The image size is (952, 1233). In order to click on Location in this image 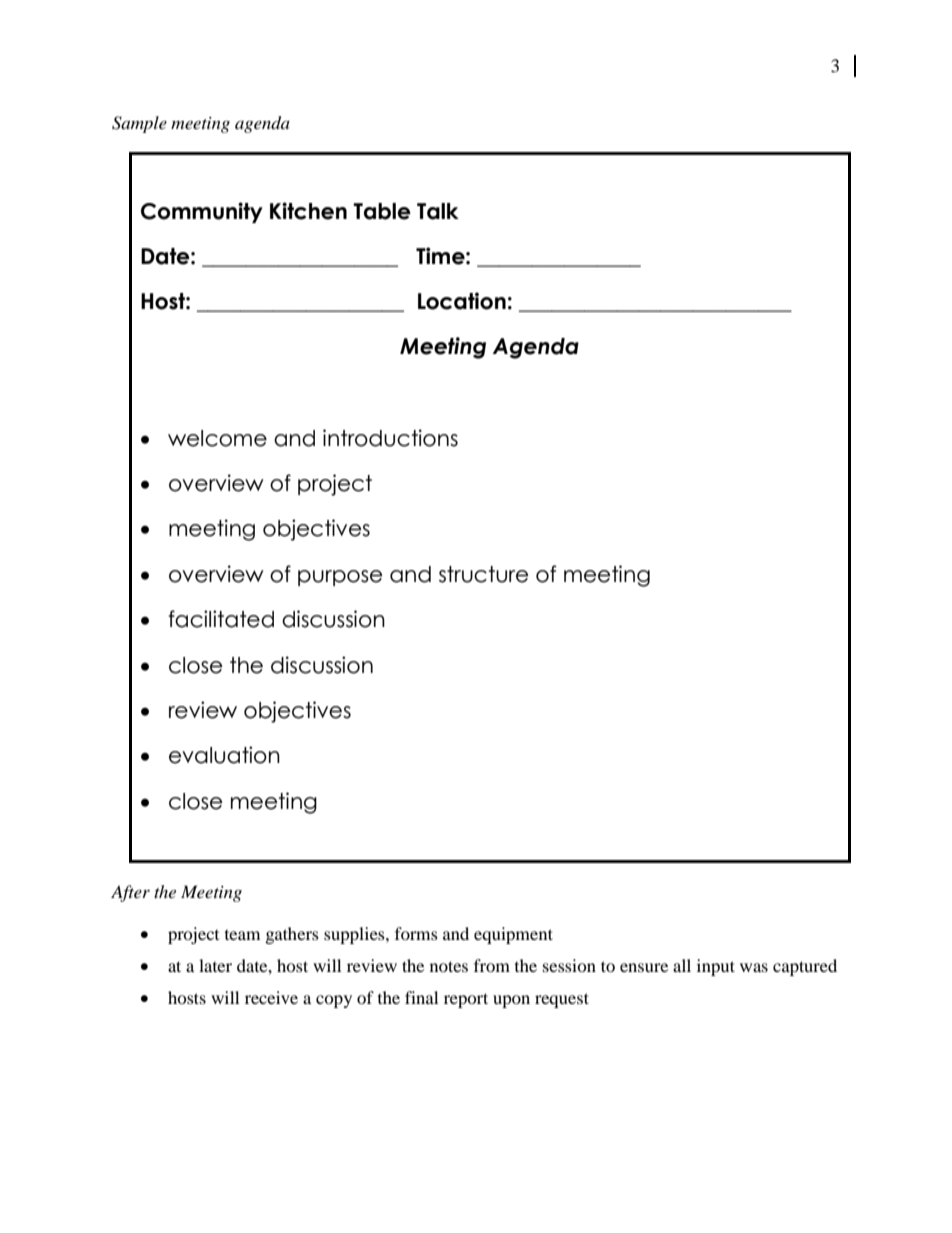, I will do `click(462, 301)`.
